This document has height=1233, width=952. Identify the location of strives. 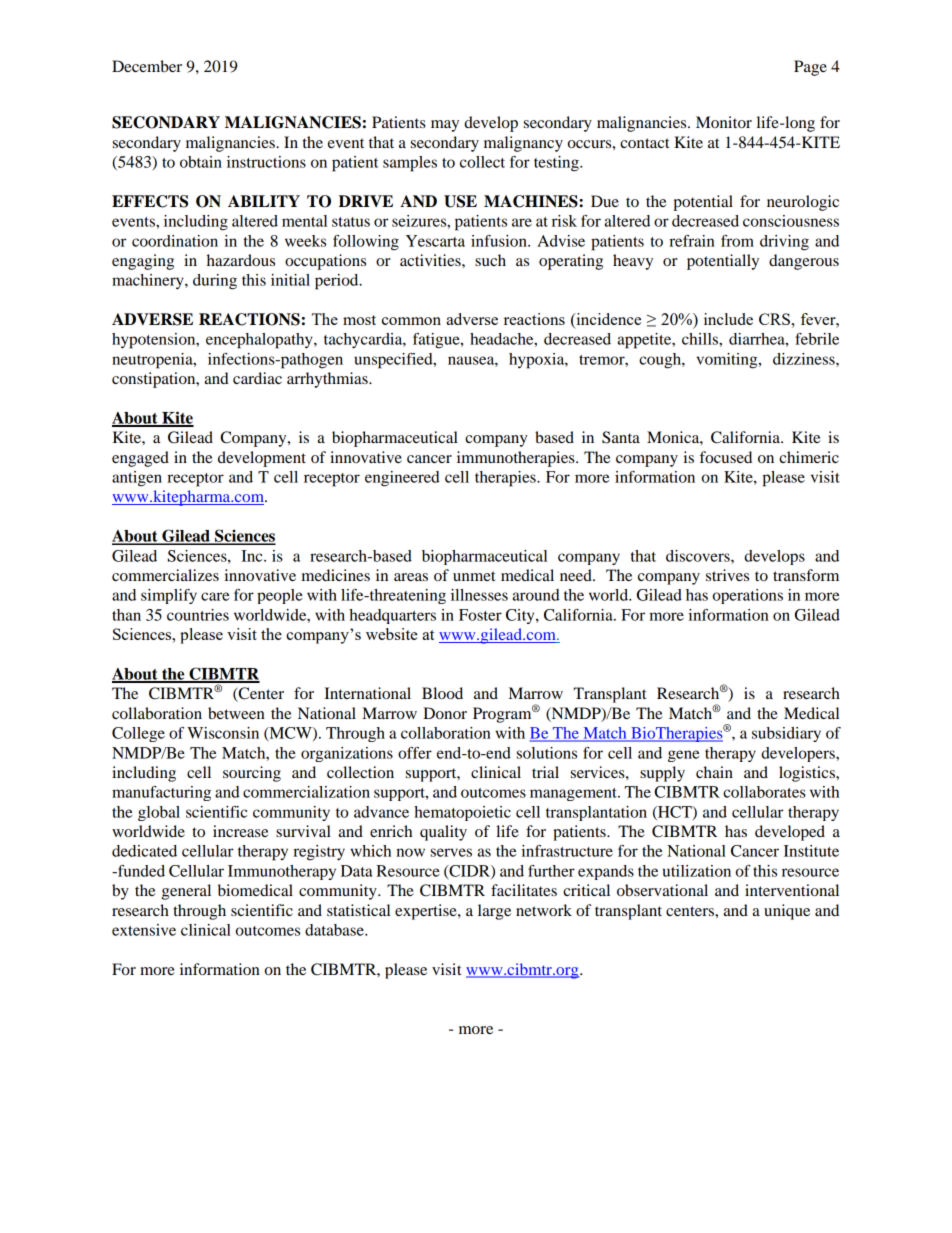
(727, 575).
